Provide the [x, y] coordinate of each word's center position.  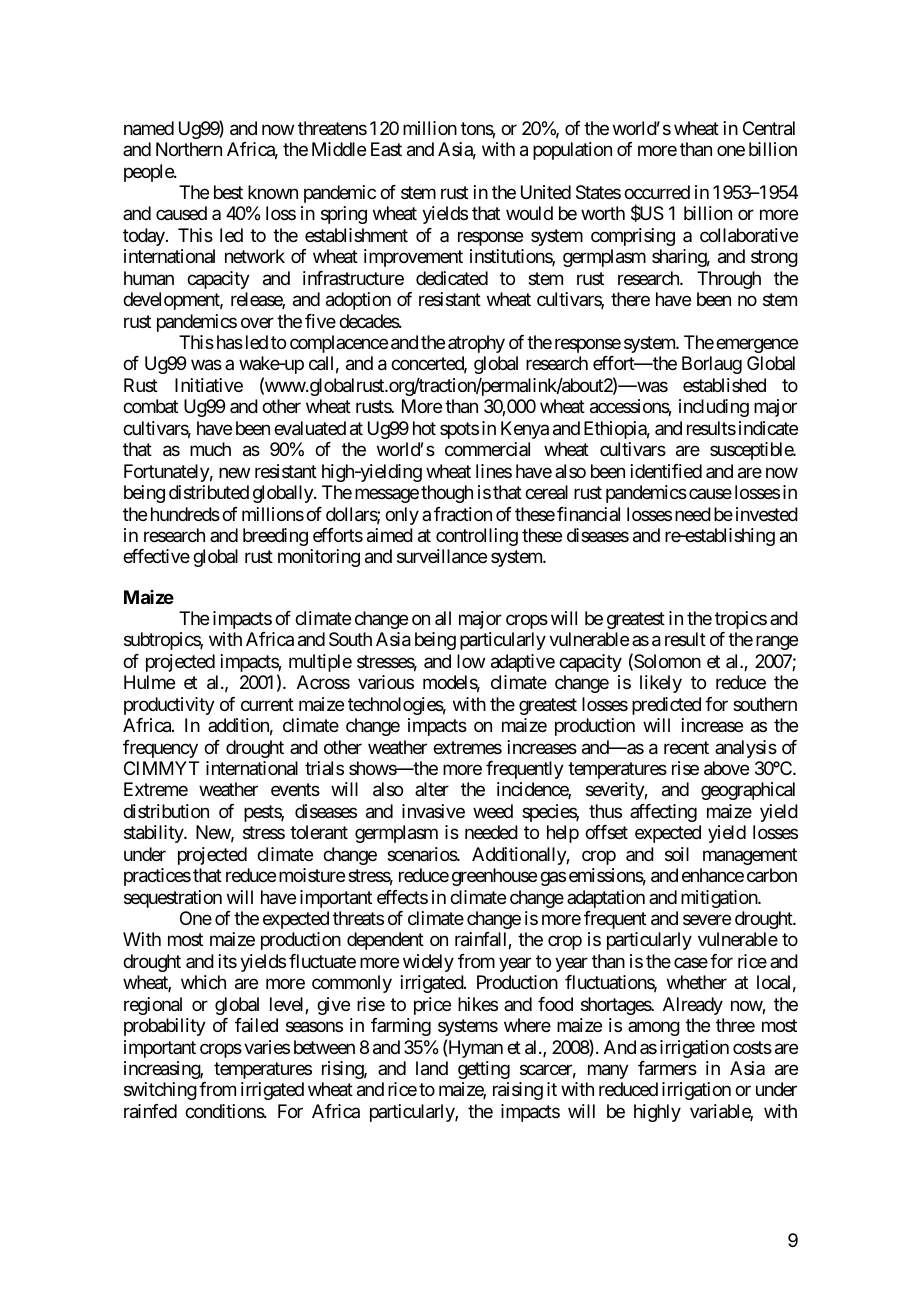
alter [432, 789]
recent [686, 747]
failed [256, 1025]
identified [666, 471]
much [210, 449]
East [386, 149]
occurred [657, 192]
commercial [487, 449]
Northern [189, 149]
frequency [160, 749]
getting [484, 1070]
